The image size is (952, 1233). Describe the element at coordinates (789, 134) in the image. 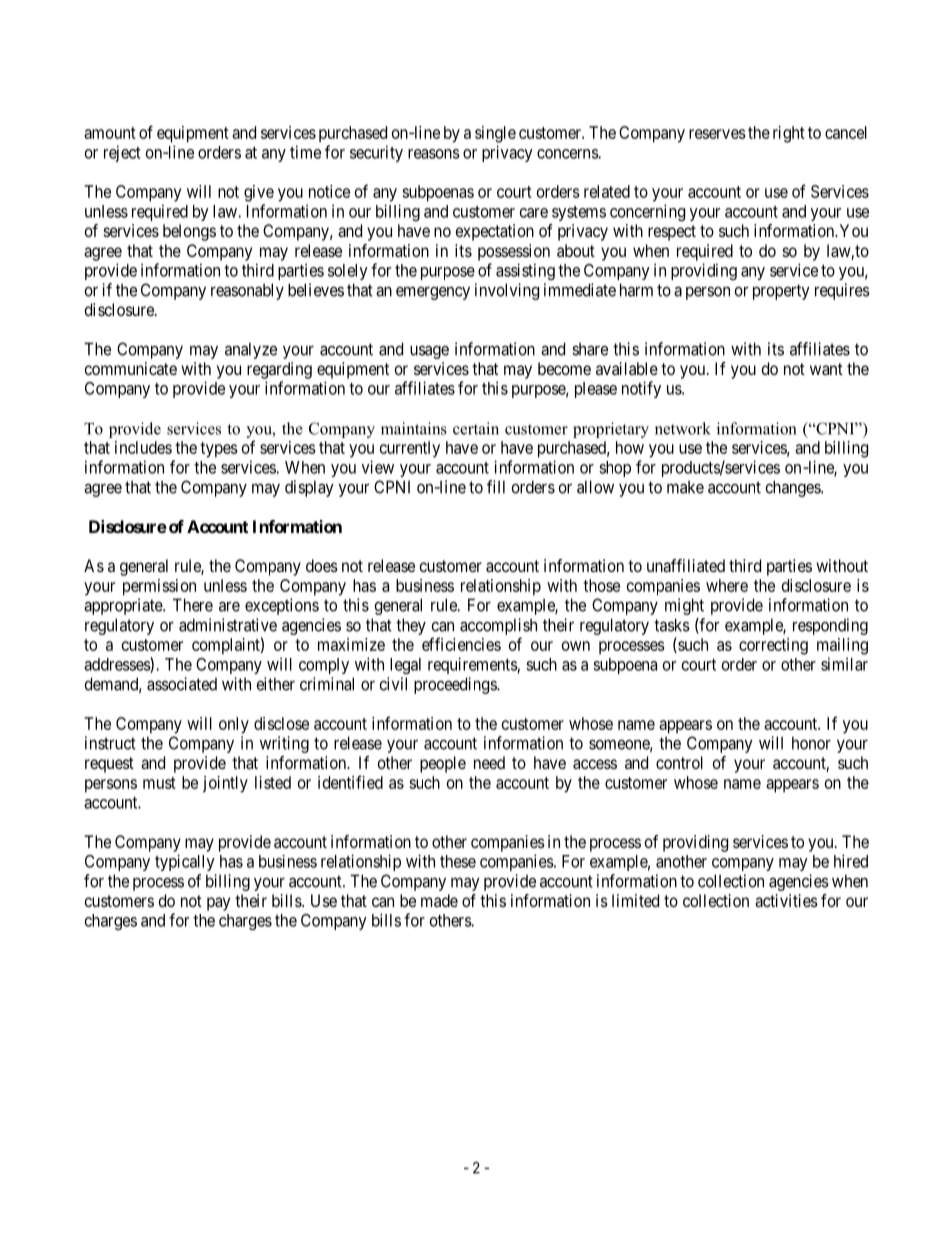

I see `right` at that location.
